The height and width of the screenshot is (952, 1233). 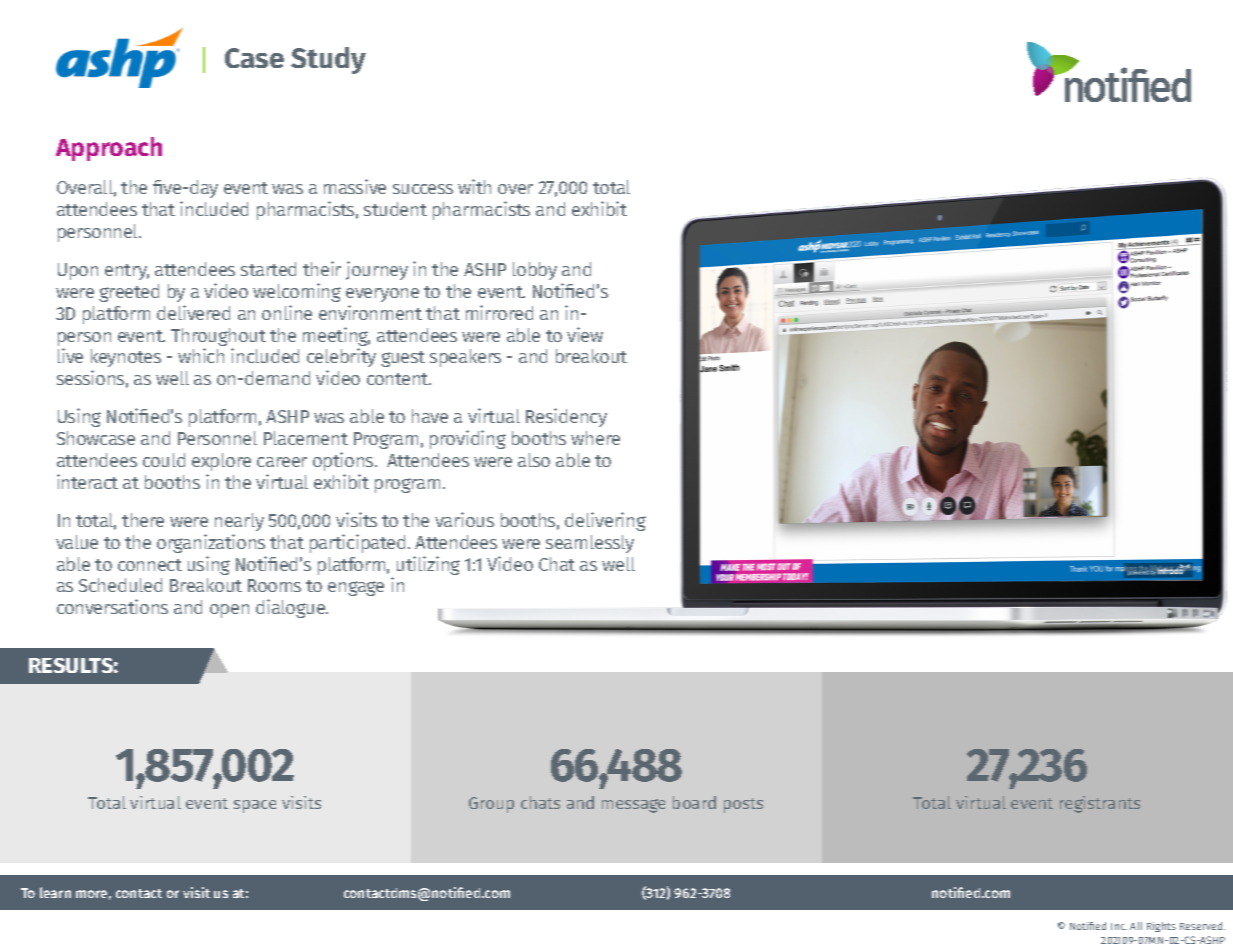 I want to click on message, so click(x=633, y=806).
